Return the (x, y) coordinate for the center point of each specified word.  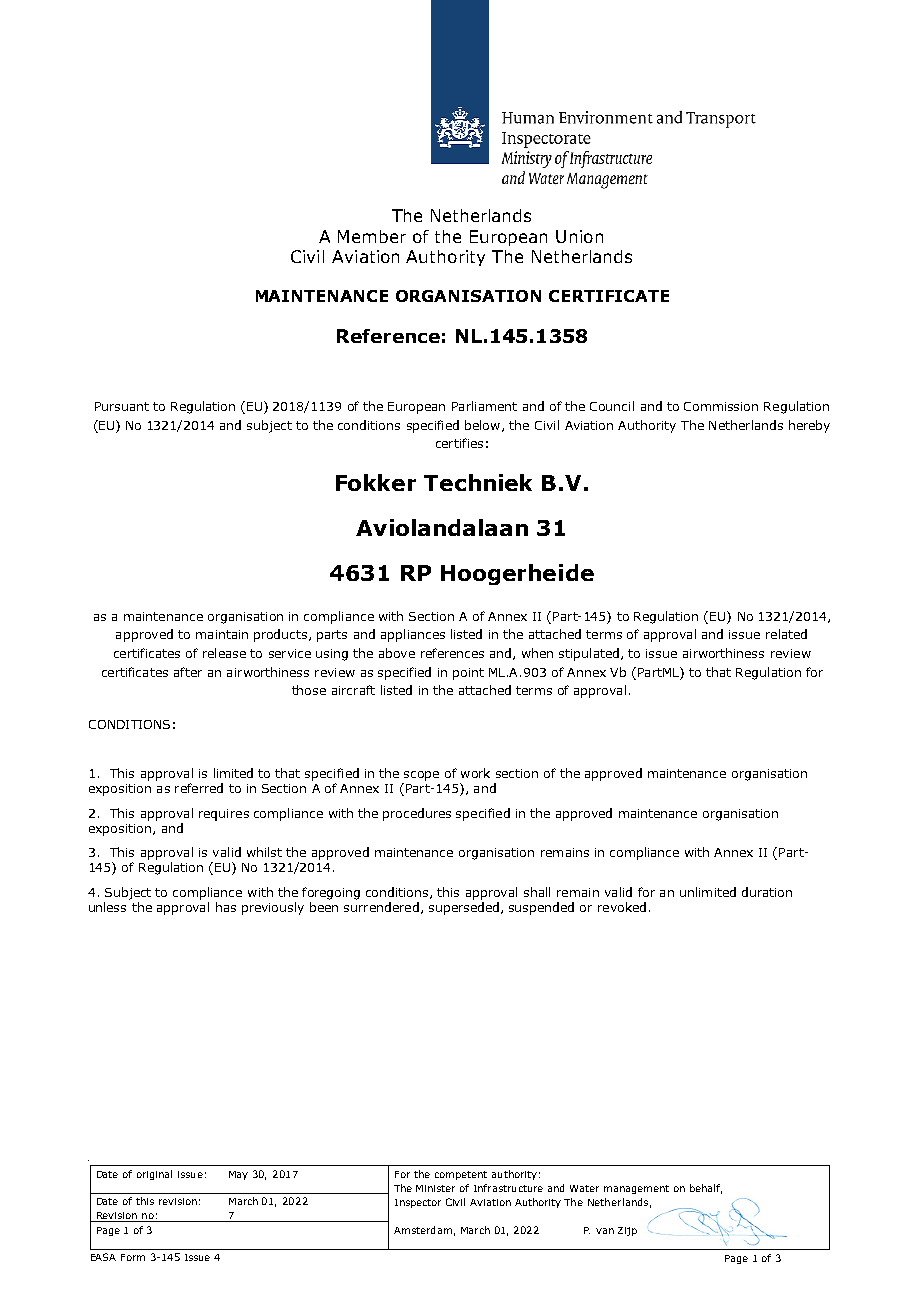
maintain (222, 634)
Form (133, 1257)
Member (372, 236)
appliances (413, 635)
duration (767, 892)
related (786, 634)
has (226, 907)
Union (579, 236)
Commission (721, 406)
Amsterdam (423, 1230)
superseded (464, 908)
